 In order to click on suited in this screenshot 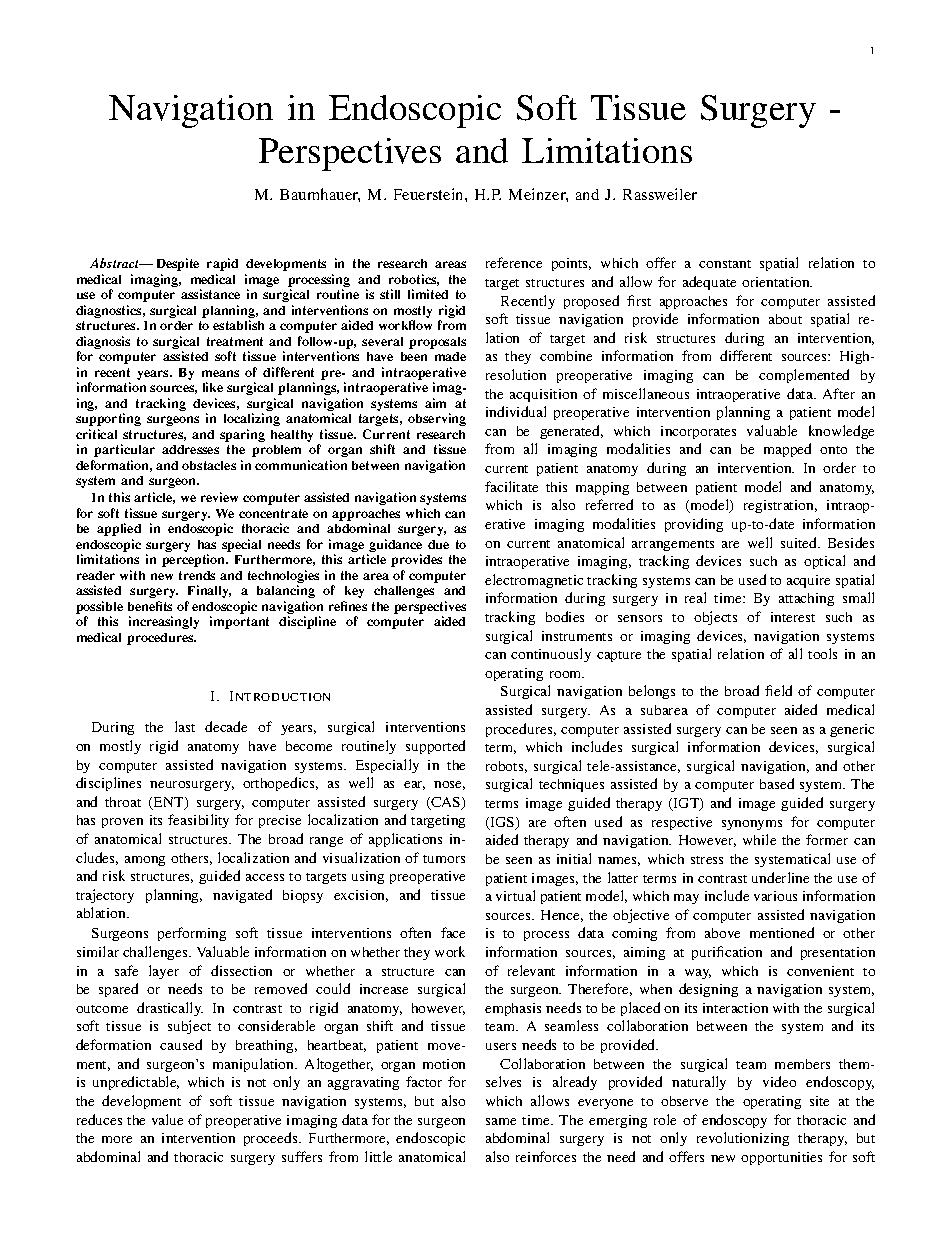, I will do `click(800, 542)`.
